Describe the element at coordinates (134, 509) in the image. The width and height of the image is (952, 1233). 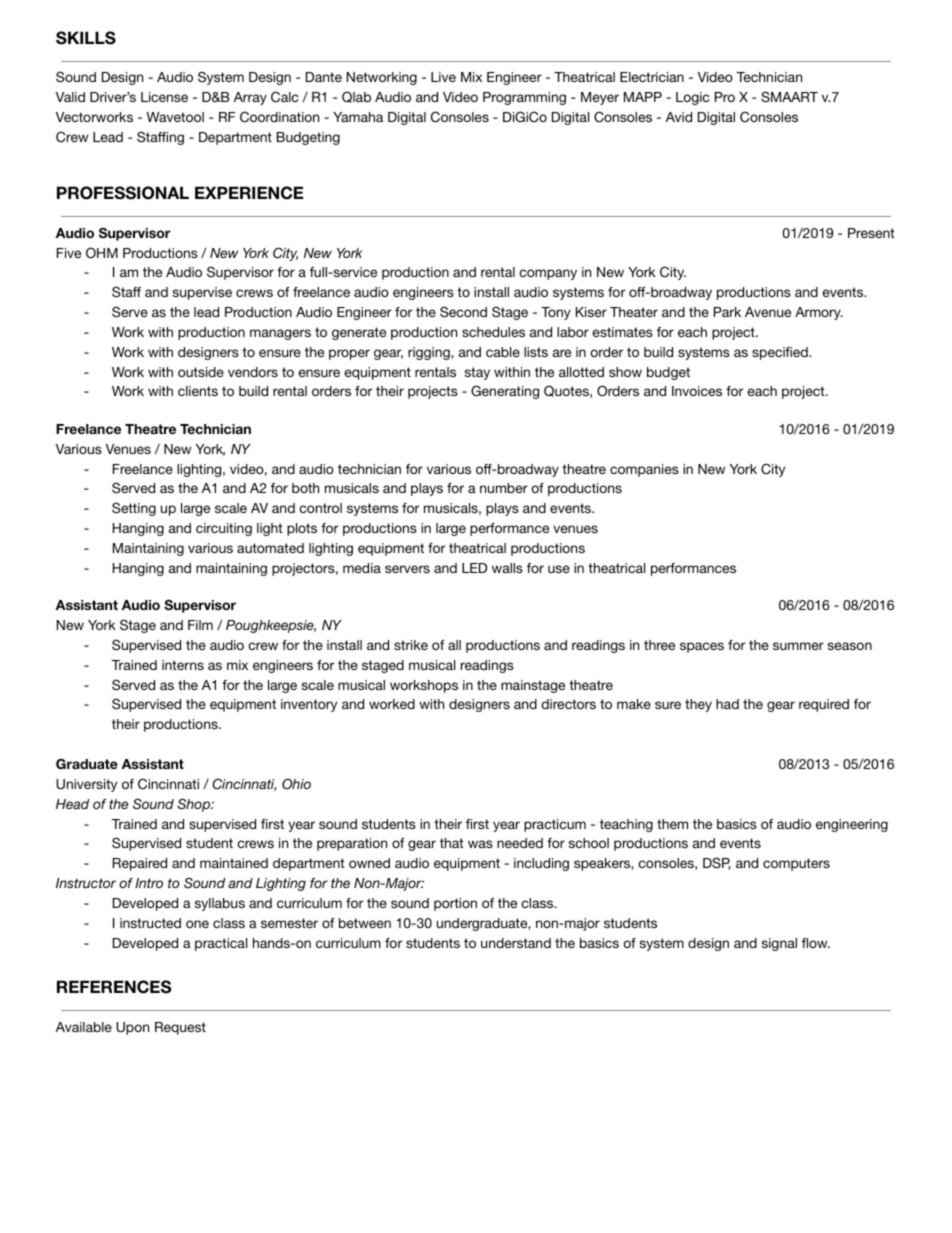
I see `Setting` at that location.
